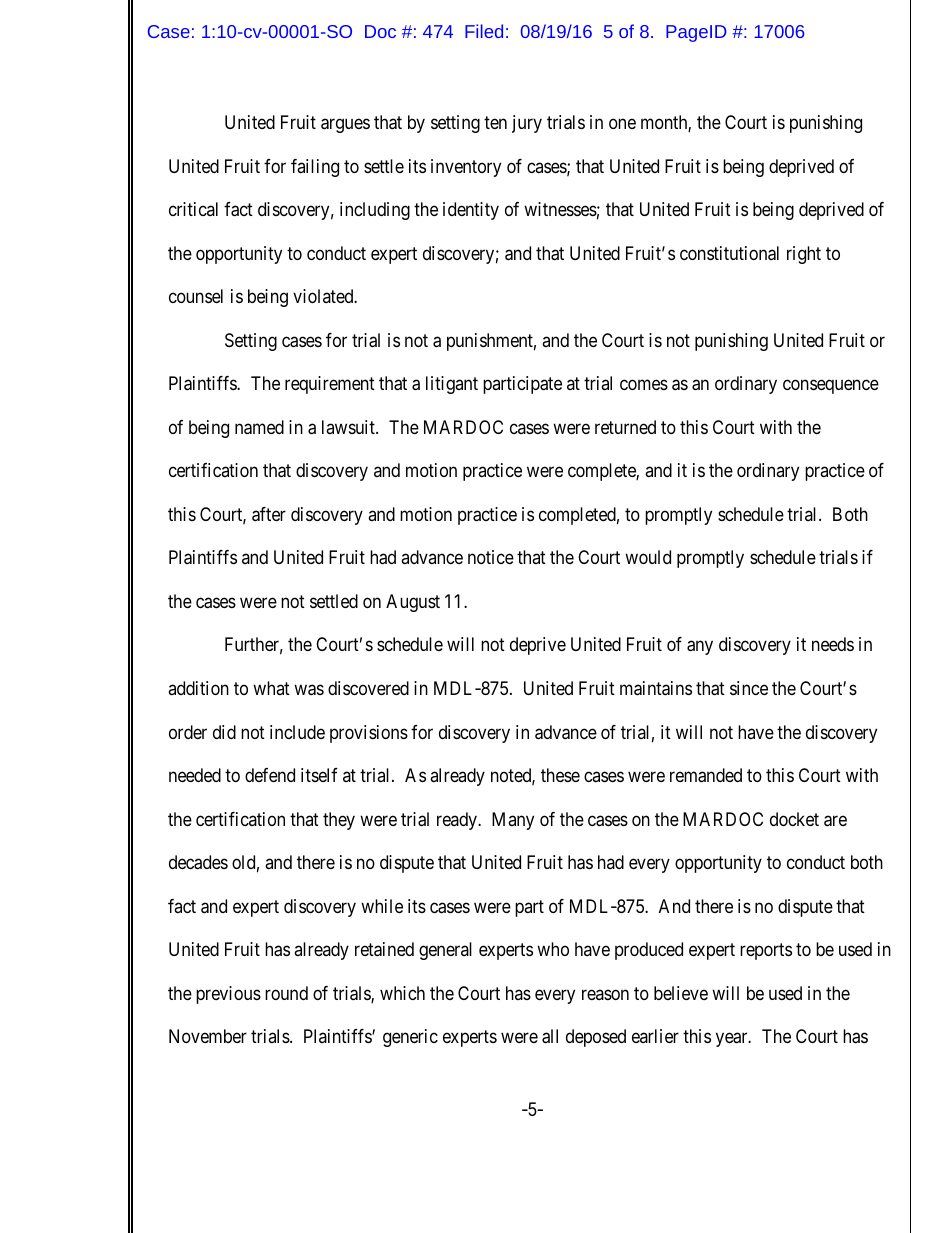 The height and width of the image is (1233, 952). Describe the element at coordinates (560, 775) in the image. I see `these` at that location.
